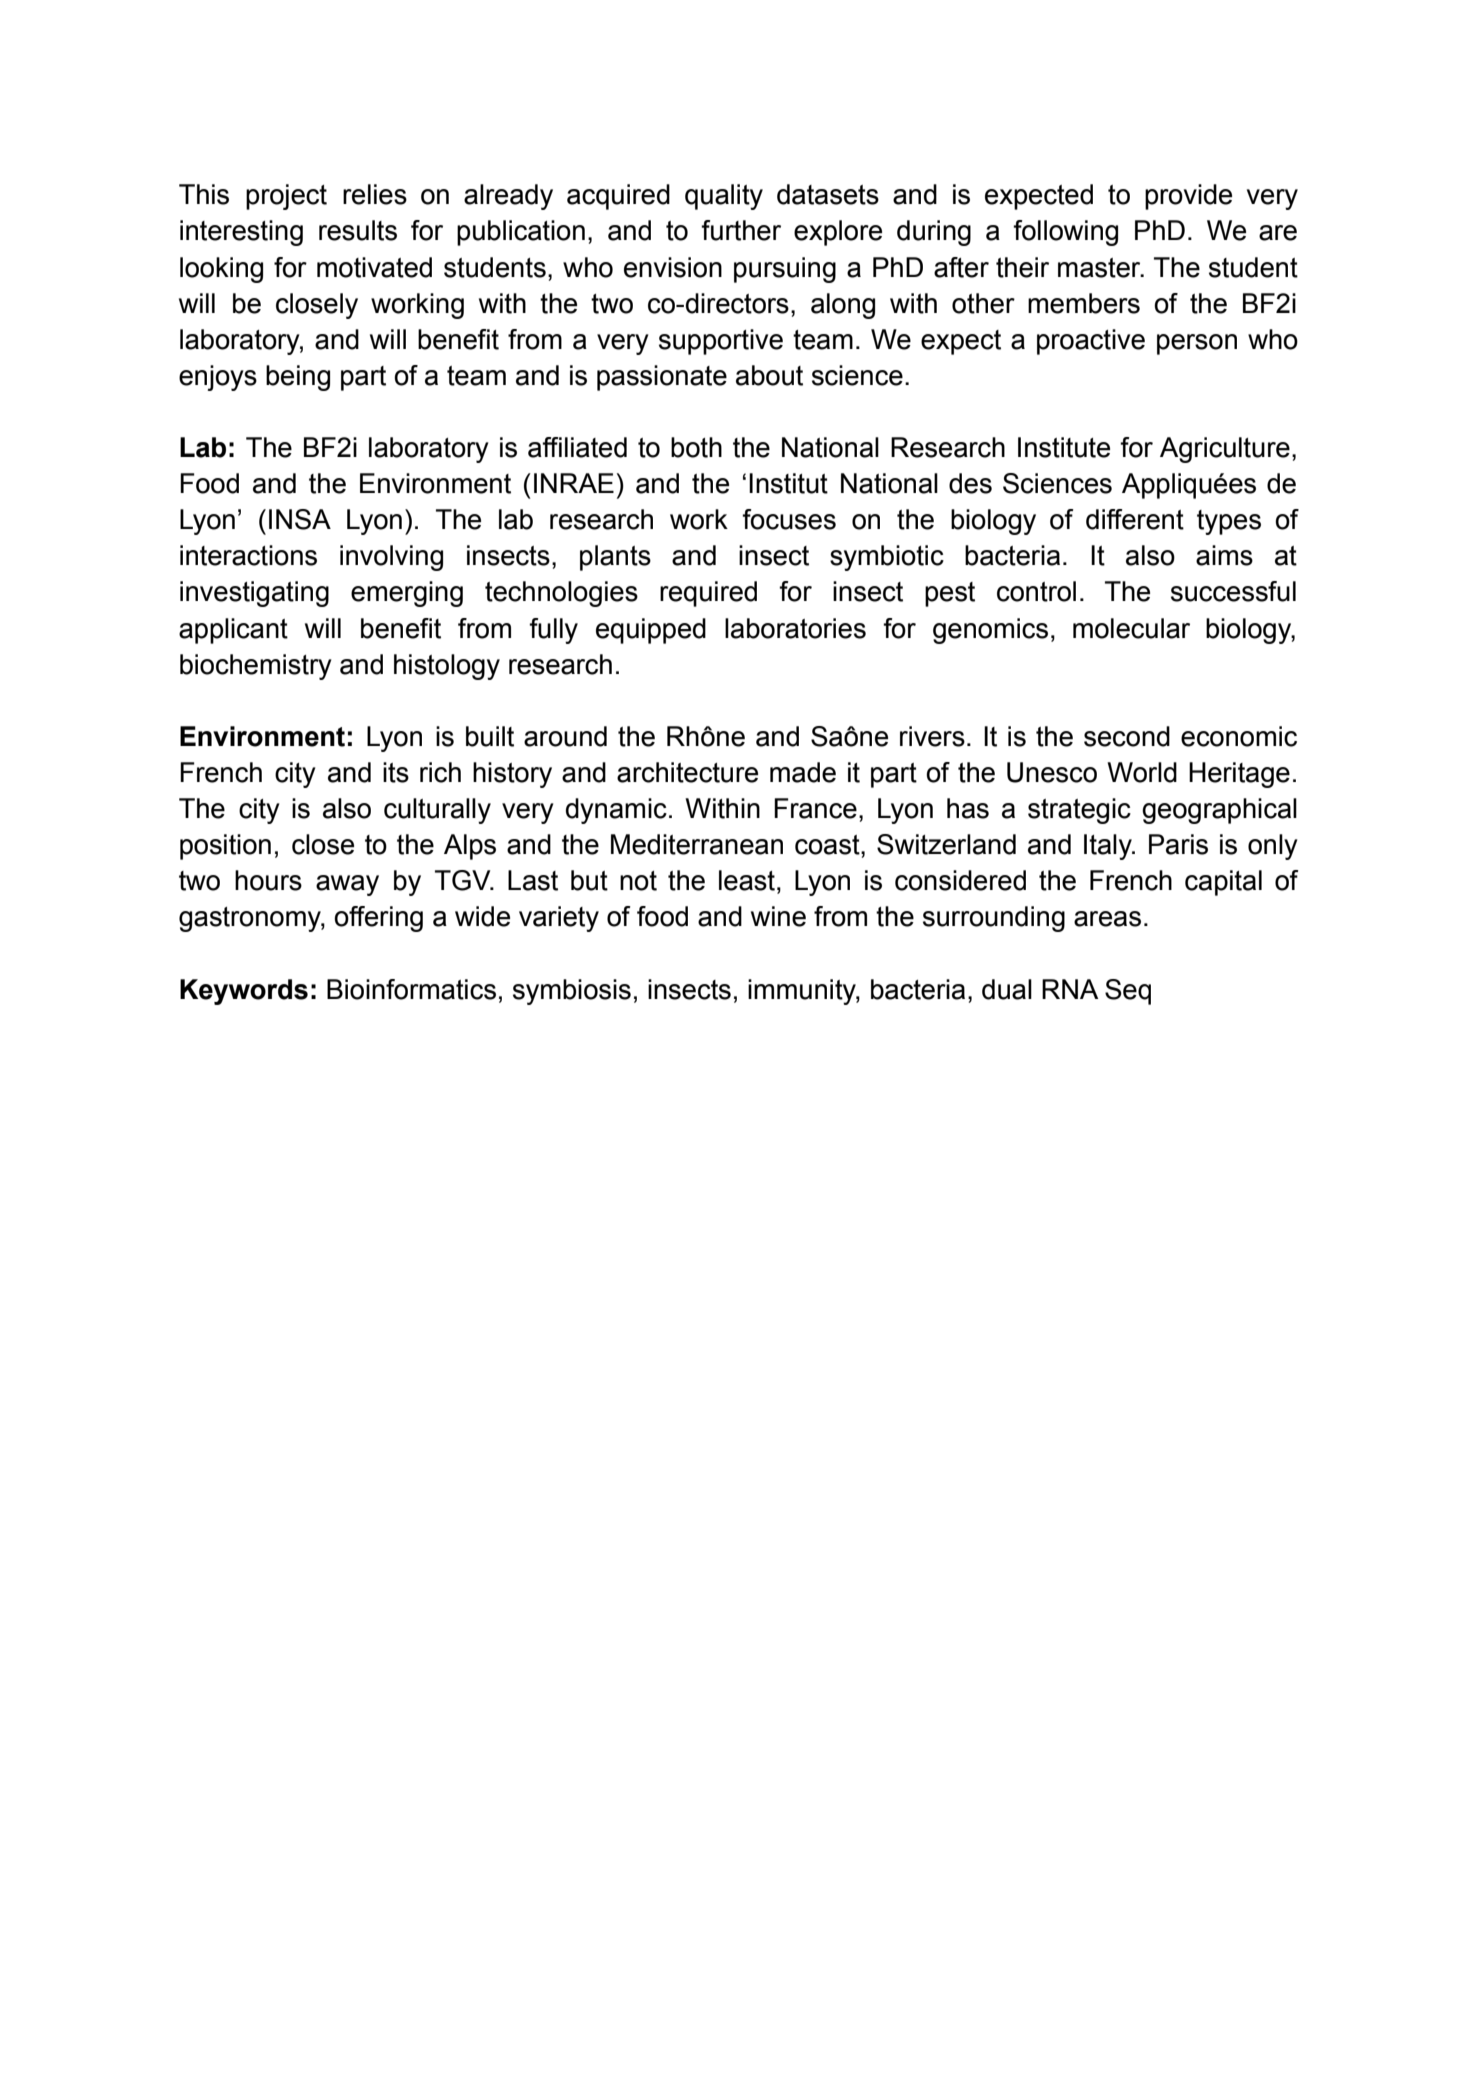 The image size is (1479, 2090). What do you see at coordinates (396, 772) in the image?
I see `its` at bounding box center [396, 772].
